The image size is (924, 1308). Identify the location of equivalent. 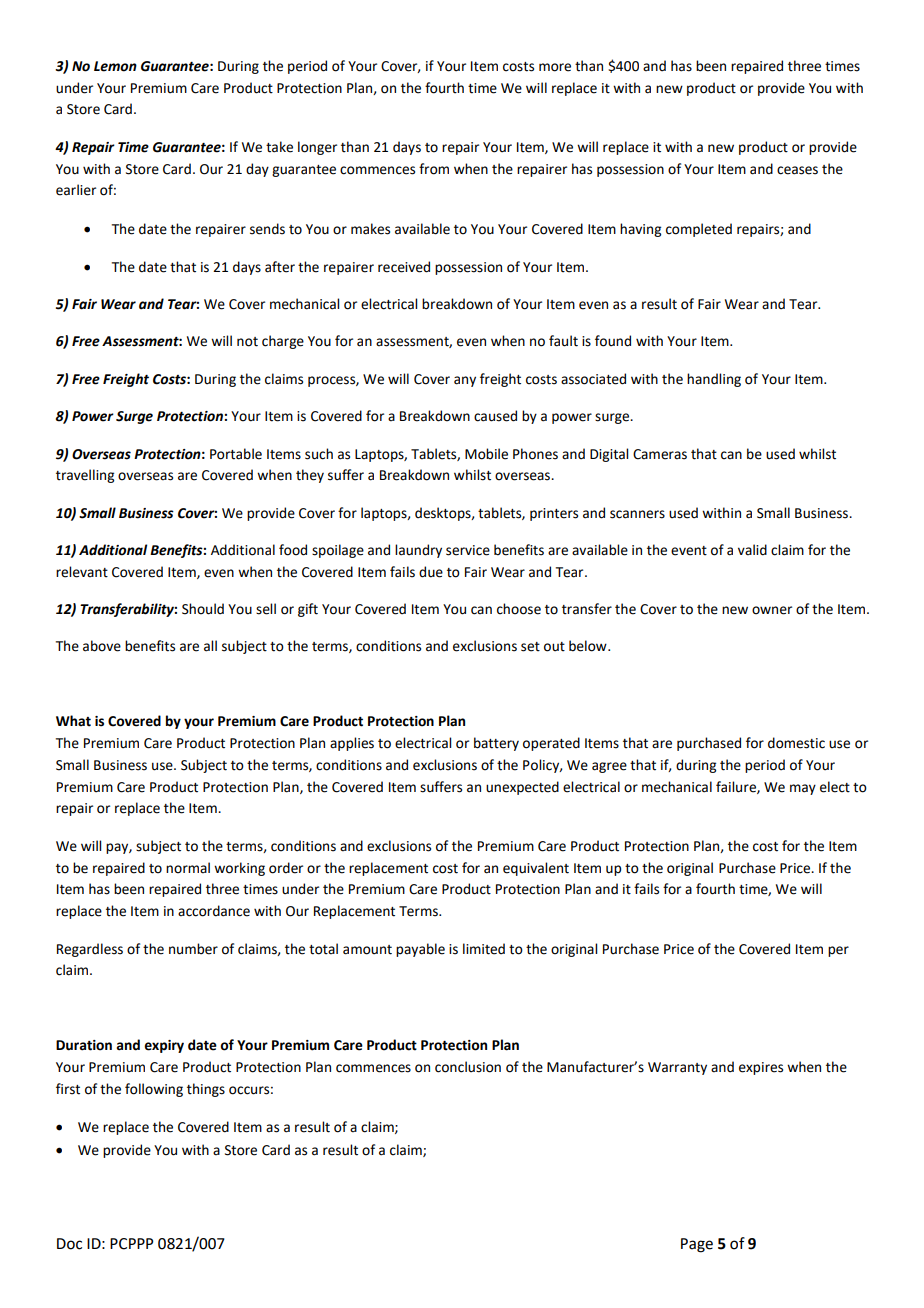
(536, 869).
